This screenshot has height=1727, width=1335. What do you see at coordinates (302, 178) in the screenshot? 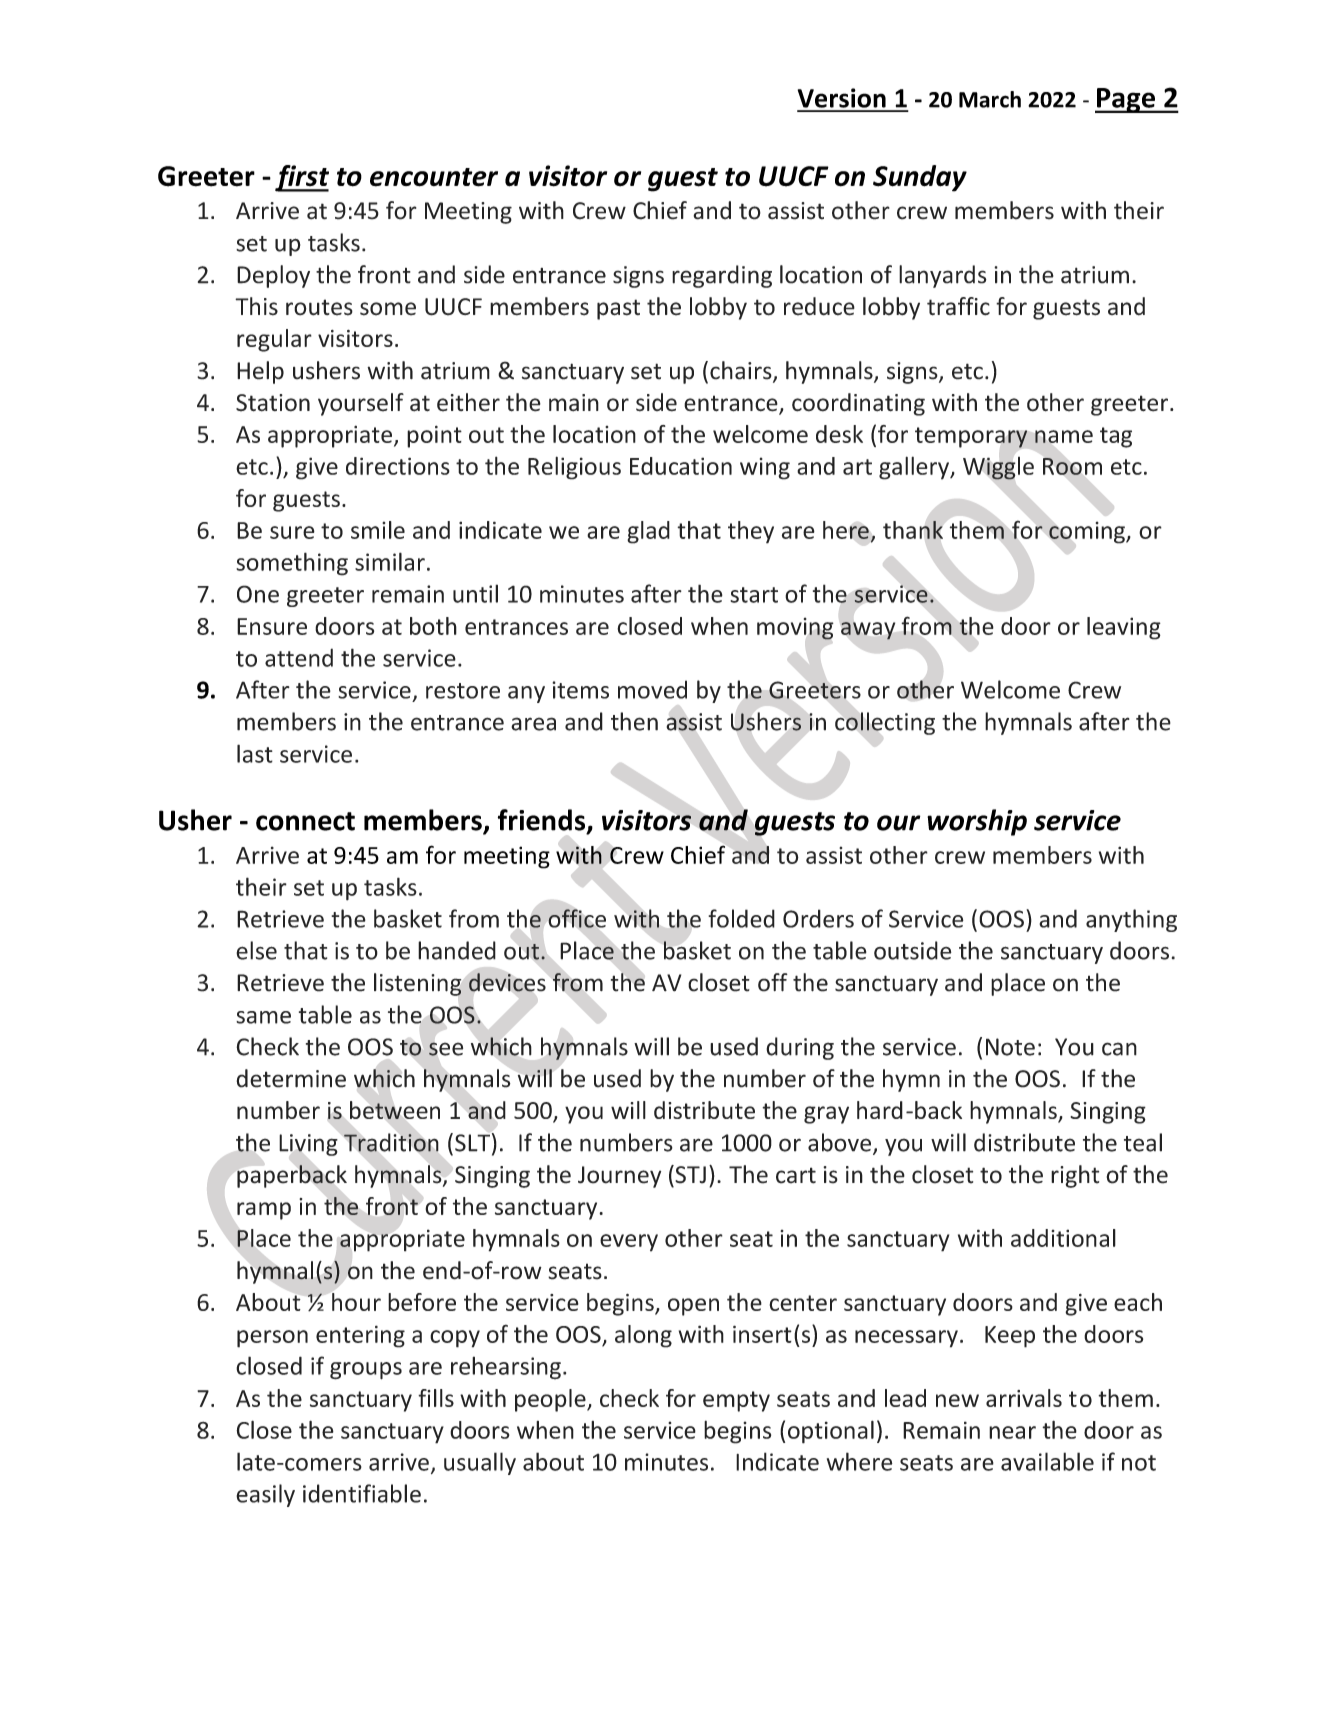
I see `first` at bounding box center [302, 178].
